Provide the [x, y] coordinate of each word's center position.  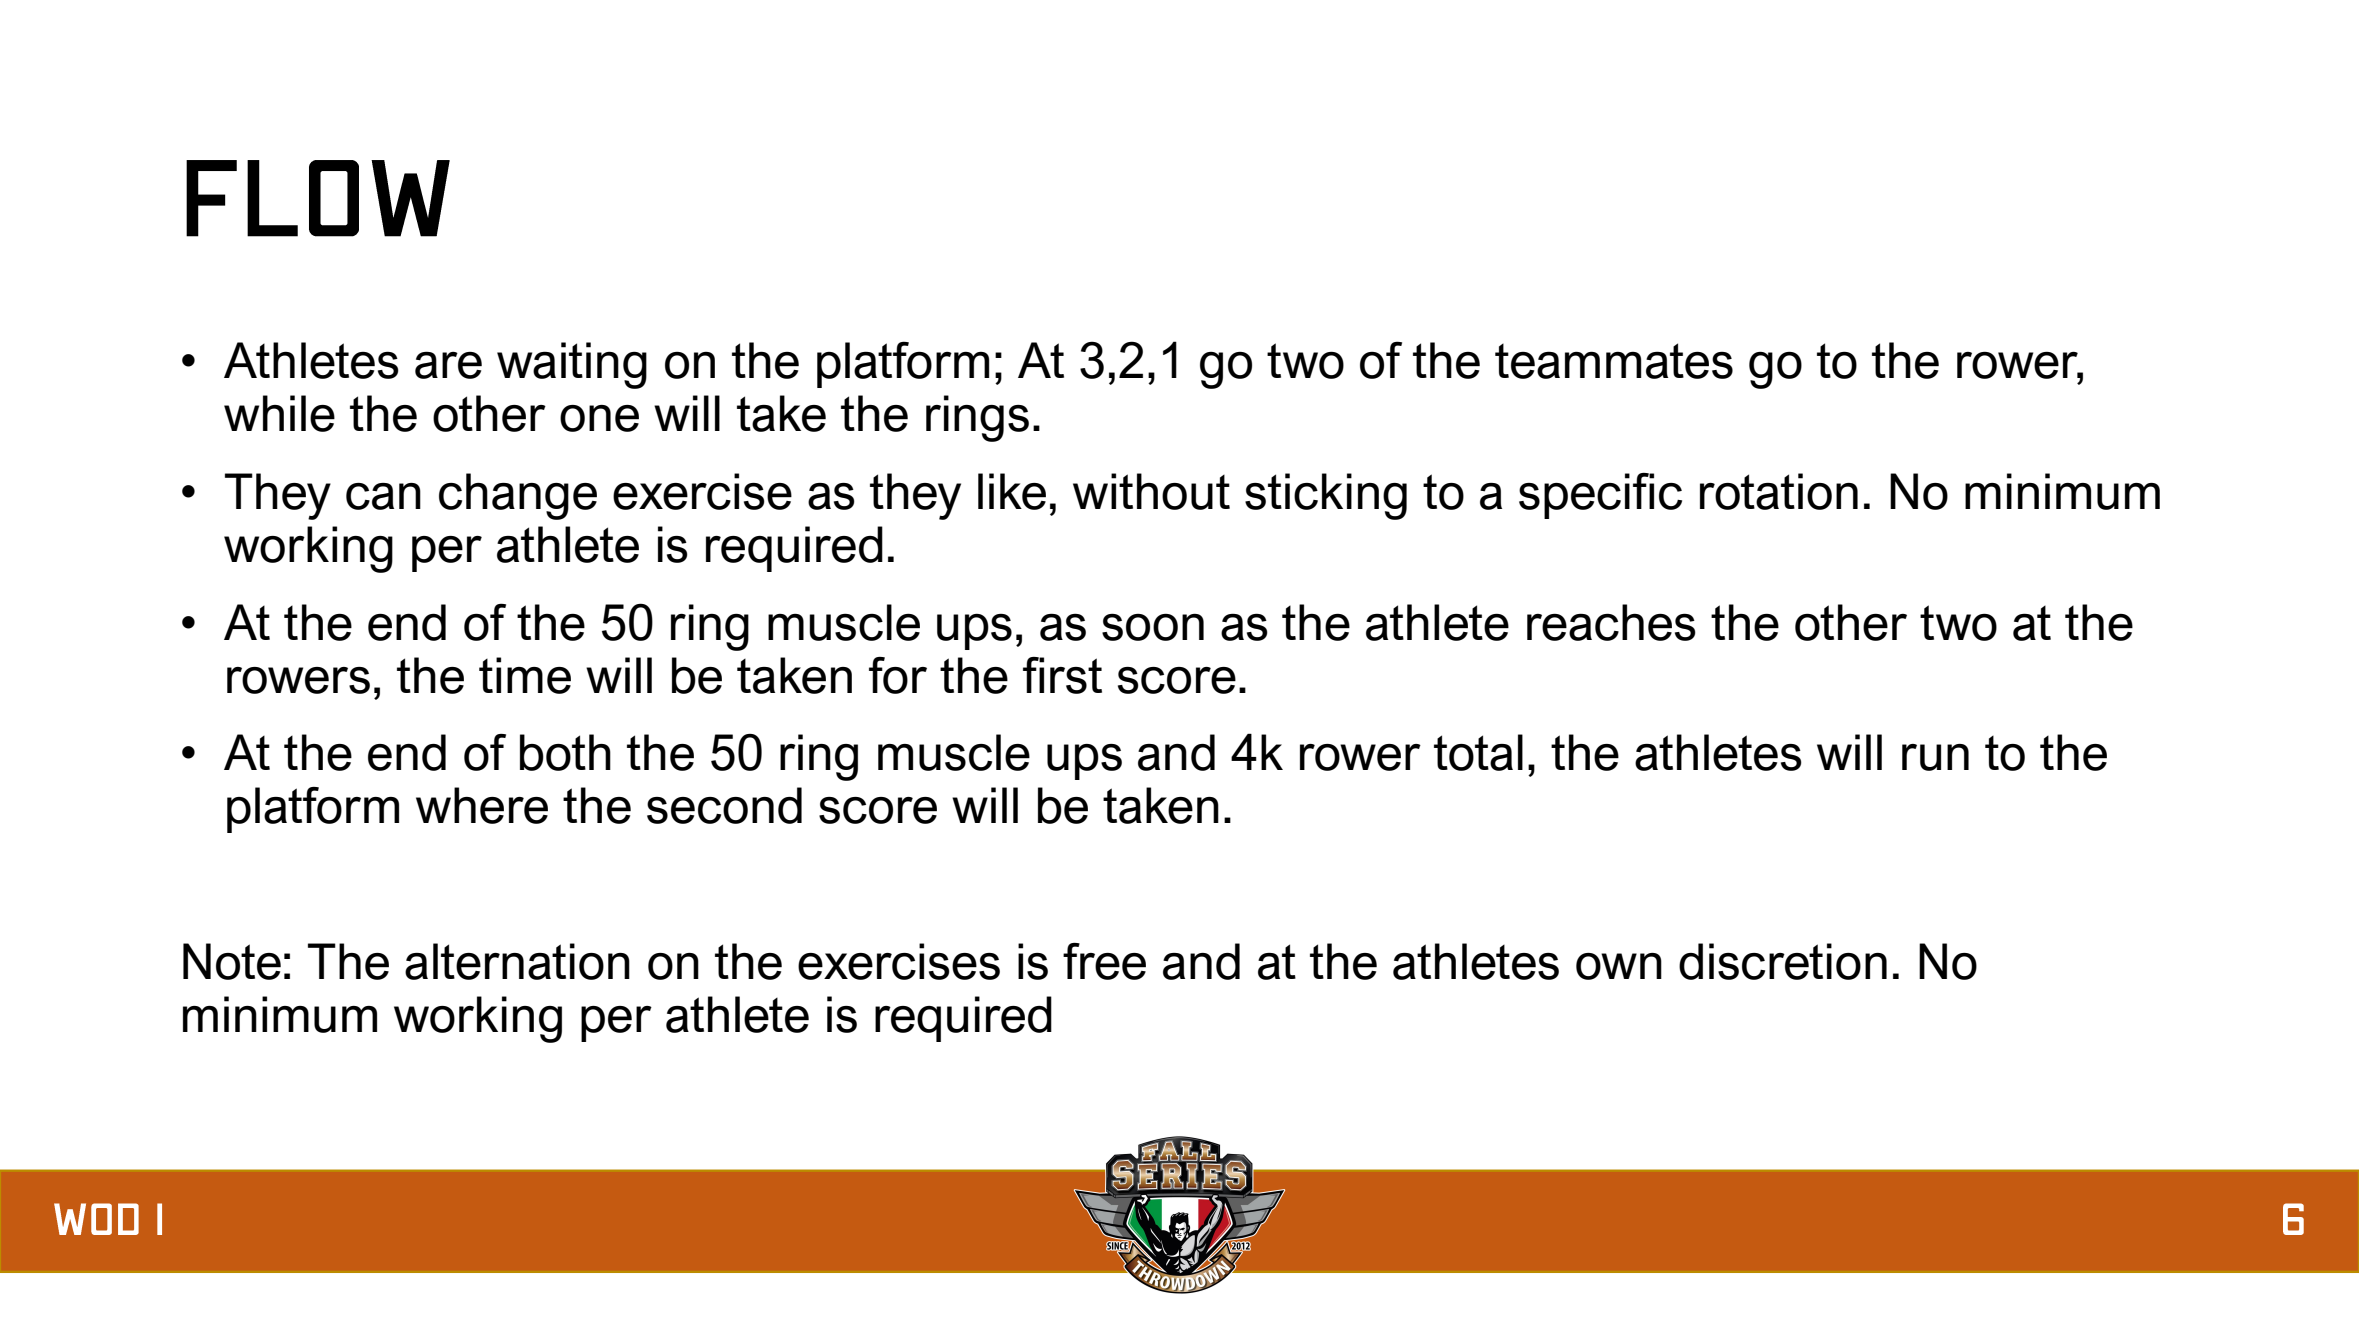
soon [1153, 627]
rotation [1779, 491]
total [1478, 752]
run [1935, 757]
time [525, 675]
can [383, 496]
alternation [517, 961]
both [565, 752]
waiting [572, 365]
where [482, 805]
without [1151, 491]
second [724, 805]
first [1062, 675]
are [448, 365]
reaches [1611, 622]
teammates [1614, 361]
